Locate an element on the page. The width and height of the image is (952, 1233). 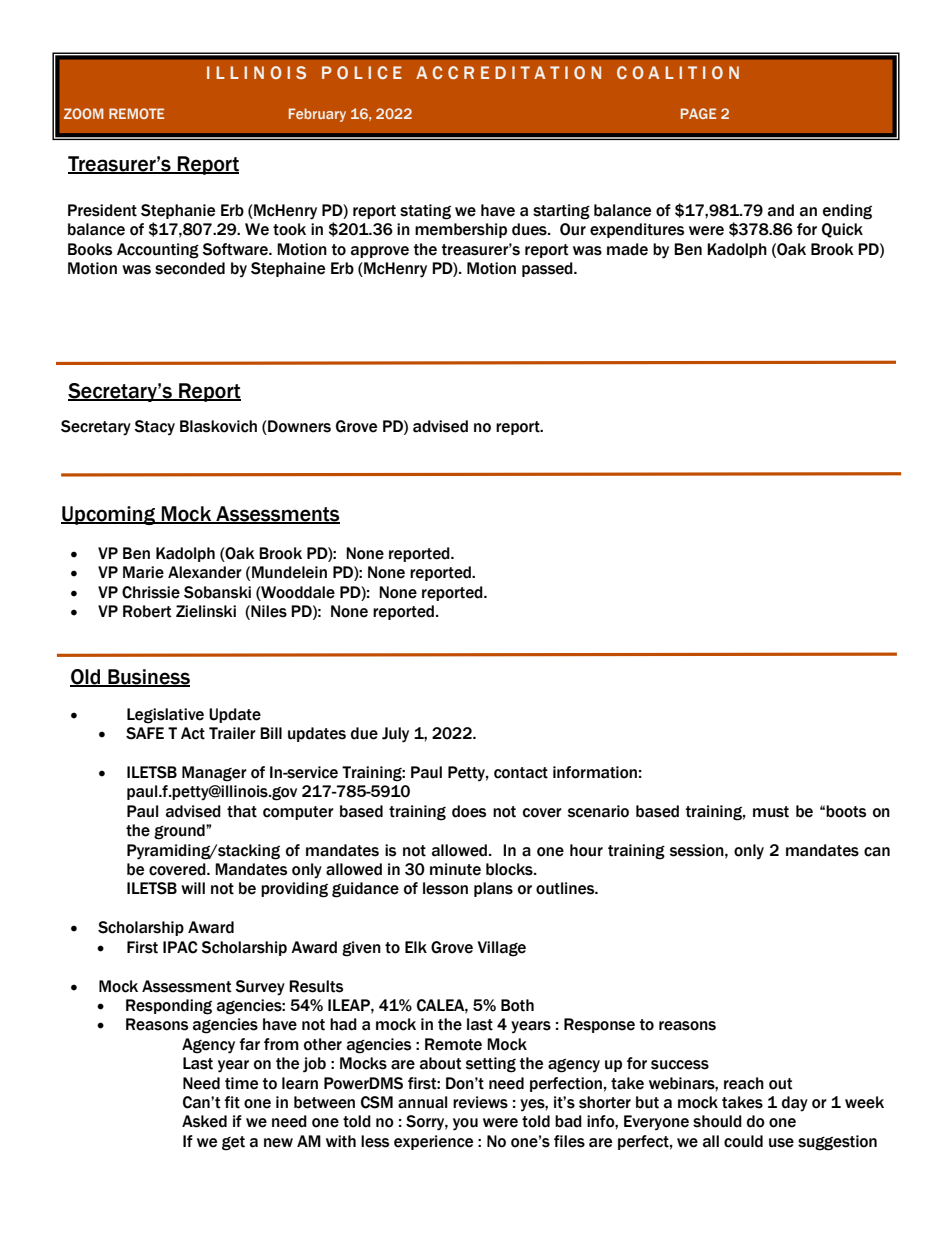
minute is located at coordinates (455, 869).
